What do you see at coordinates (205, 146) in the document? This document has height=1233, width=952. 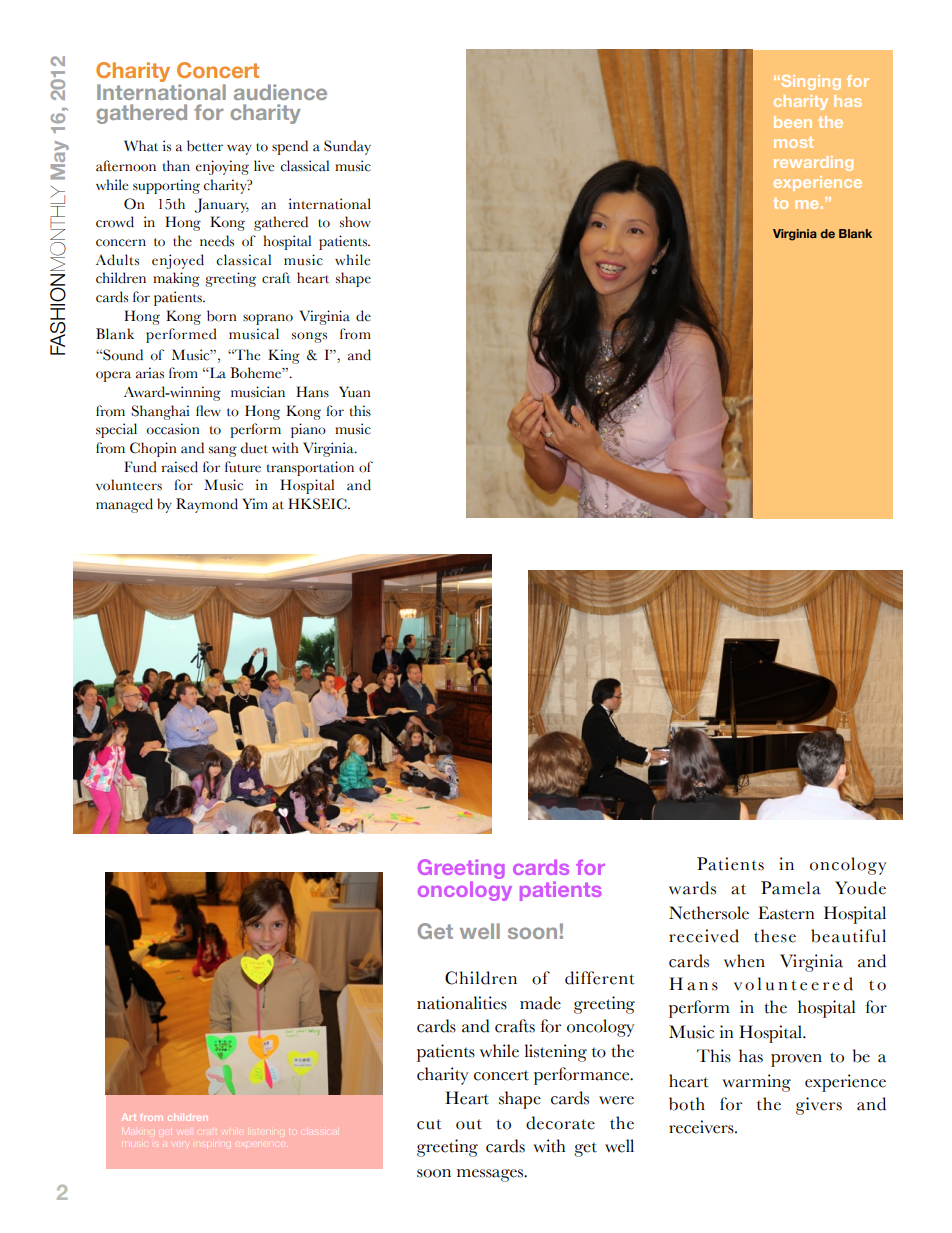 I see `better` at bounding box center [205, 146].
